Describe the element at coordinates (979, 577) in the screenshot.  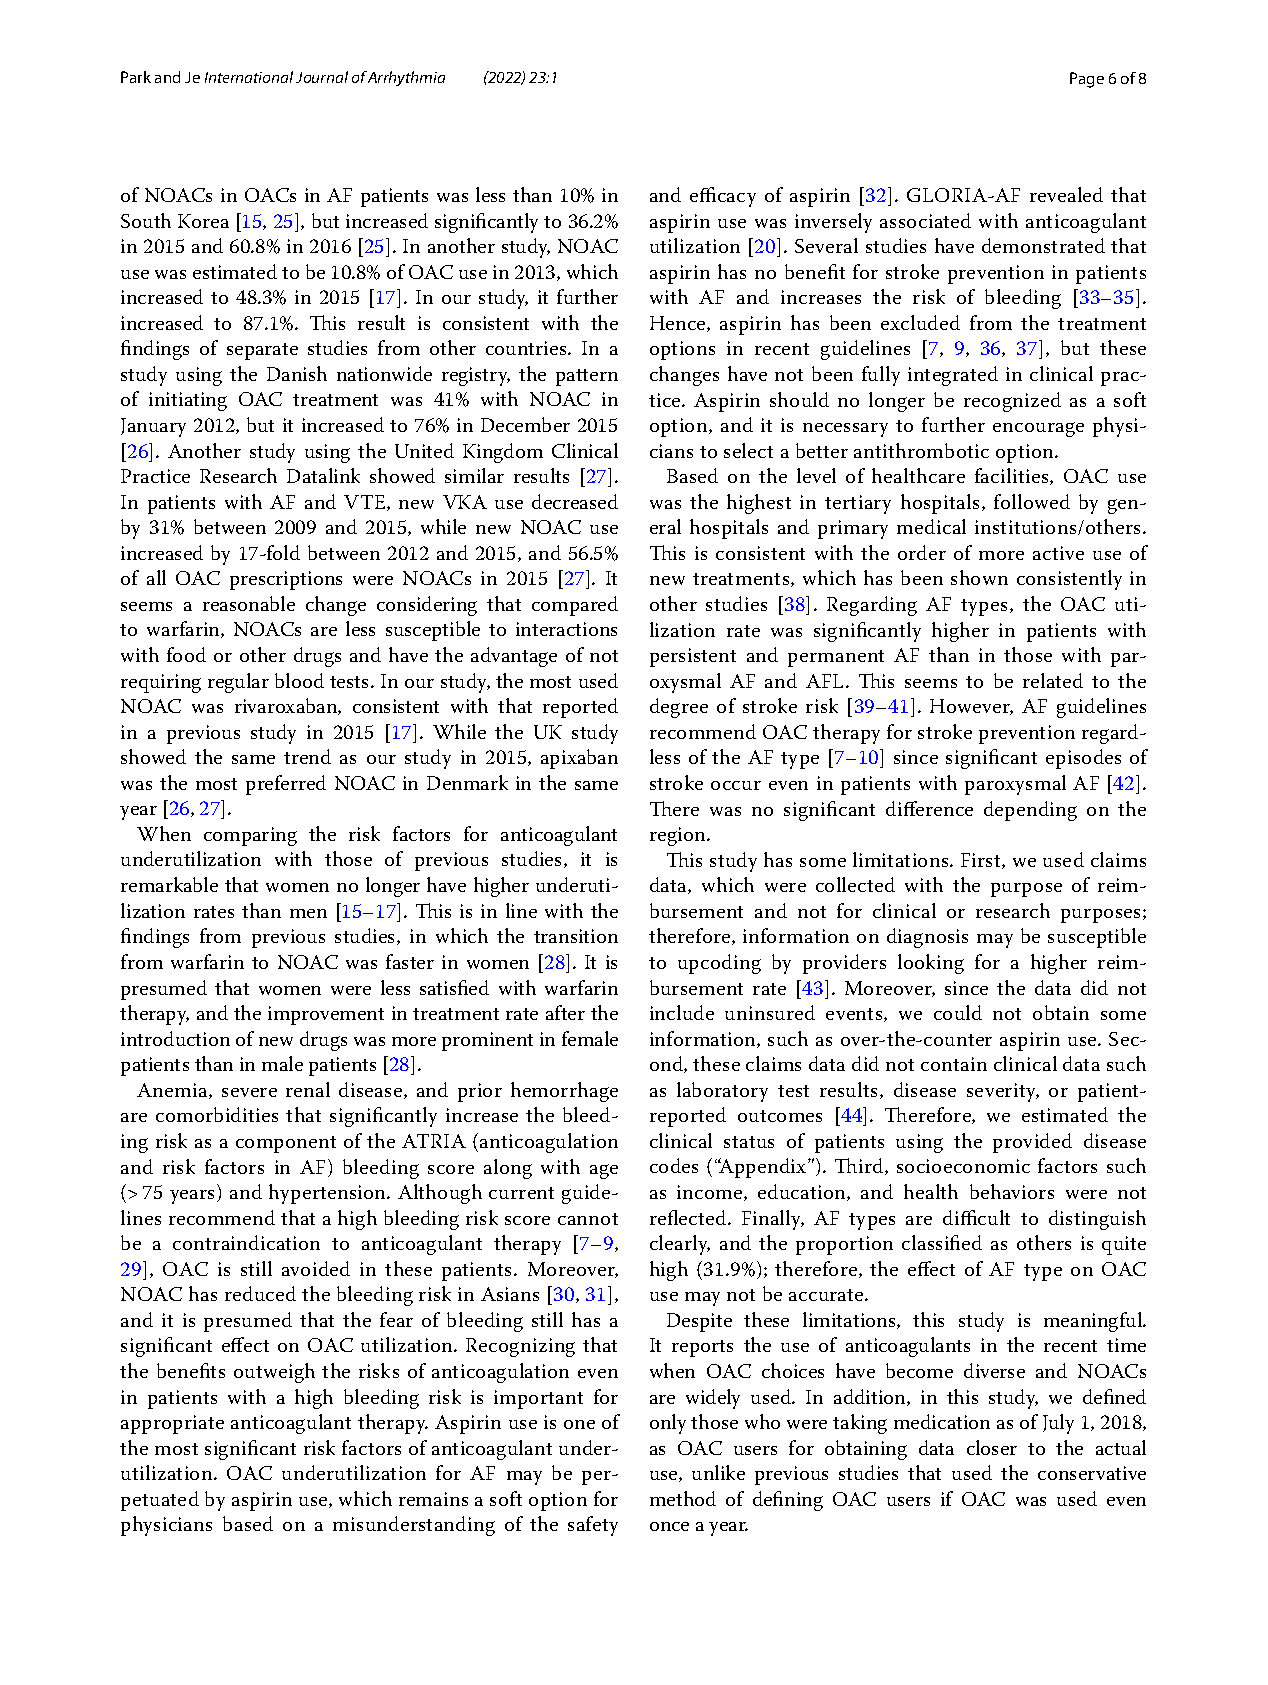
I see `shown` at that location.
